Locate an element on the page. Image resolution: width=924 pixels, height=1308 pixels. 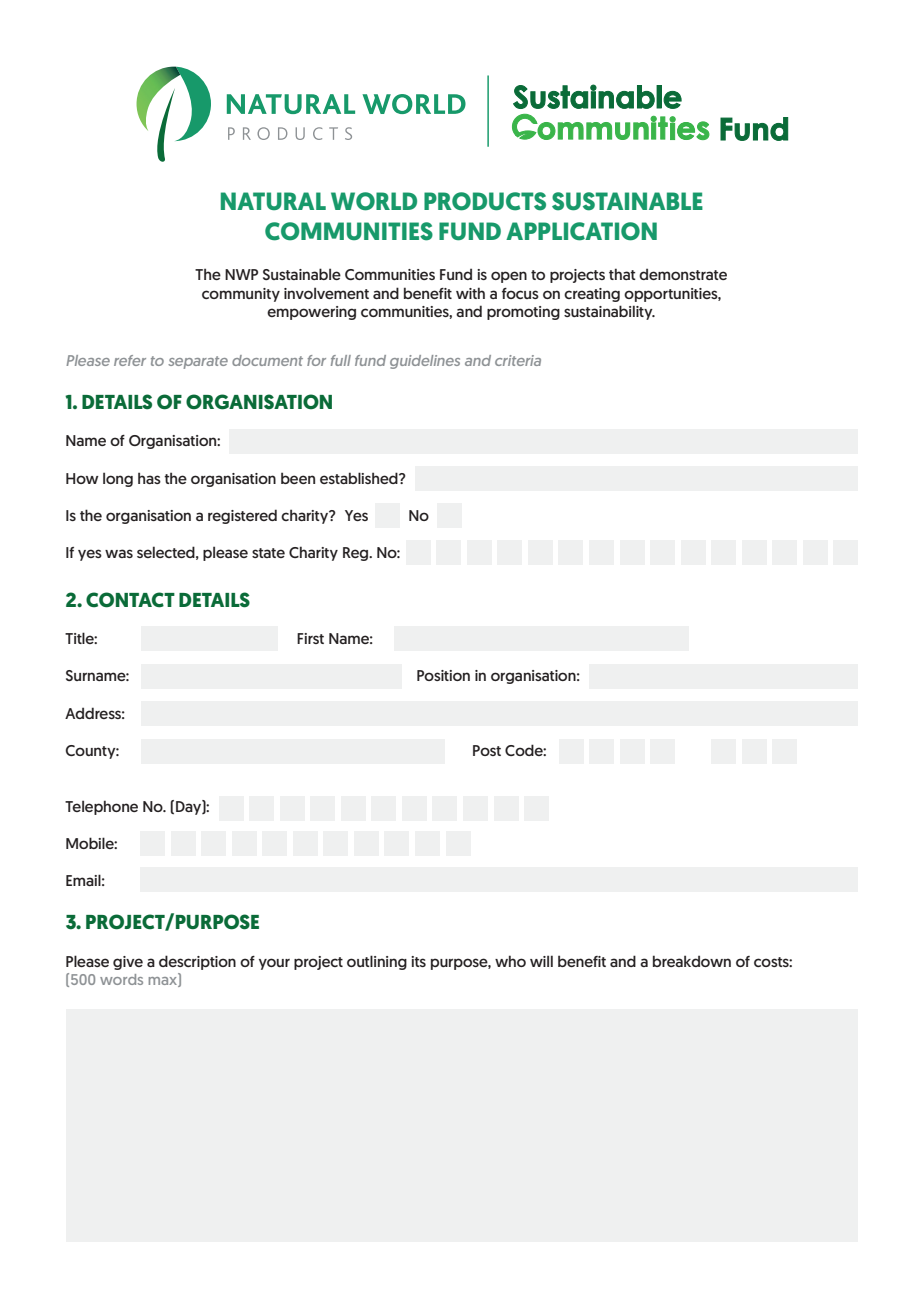
APPLICATION is located at coordinates (581, 231).
